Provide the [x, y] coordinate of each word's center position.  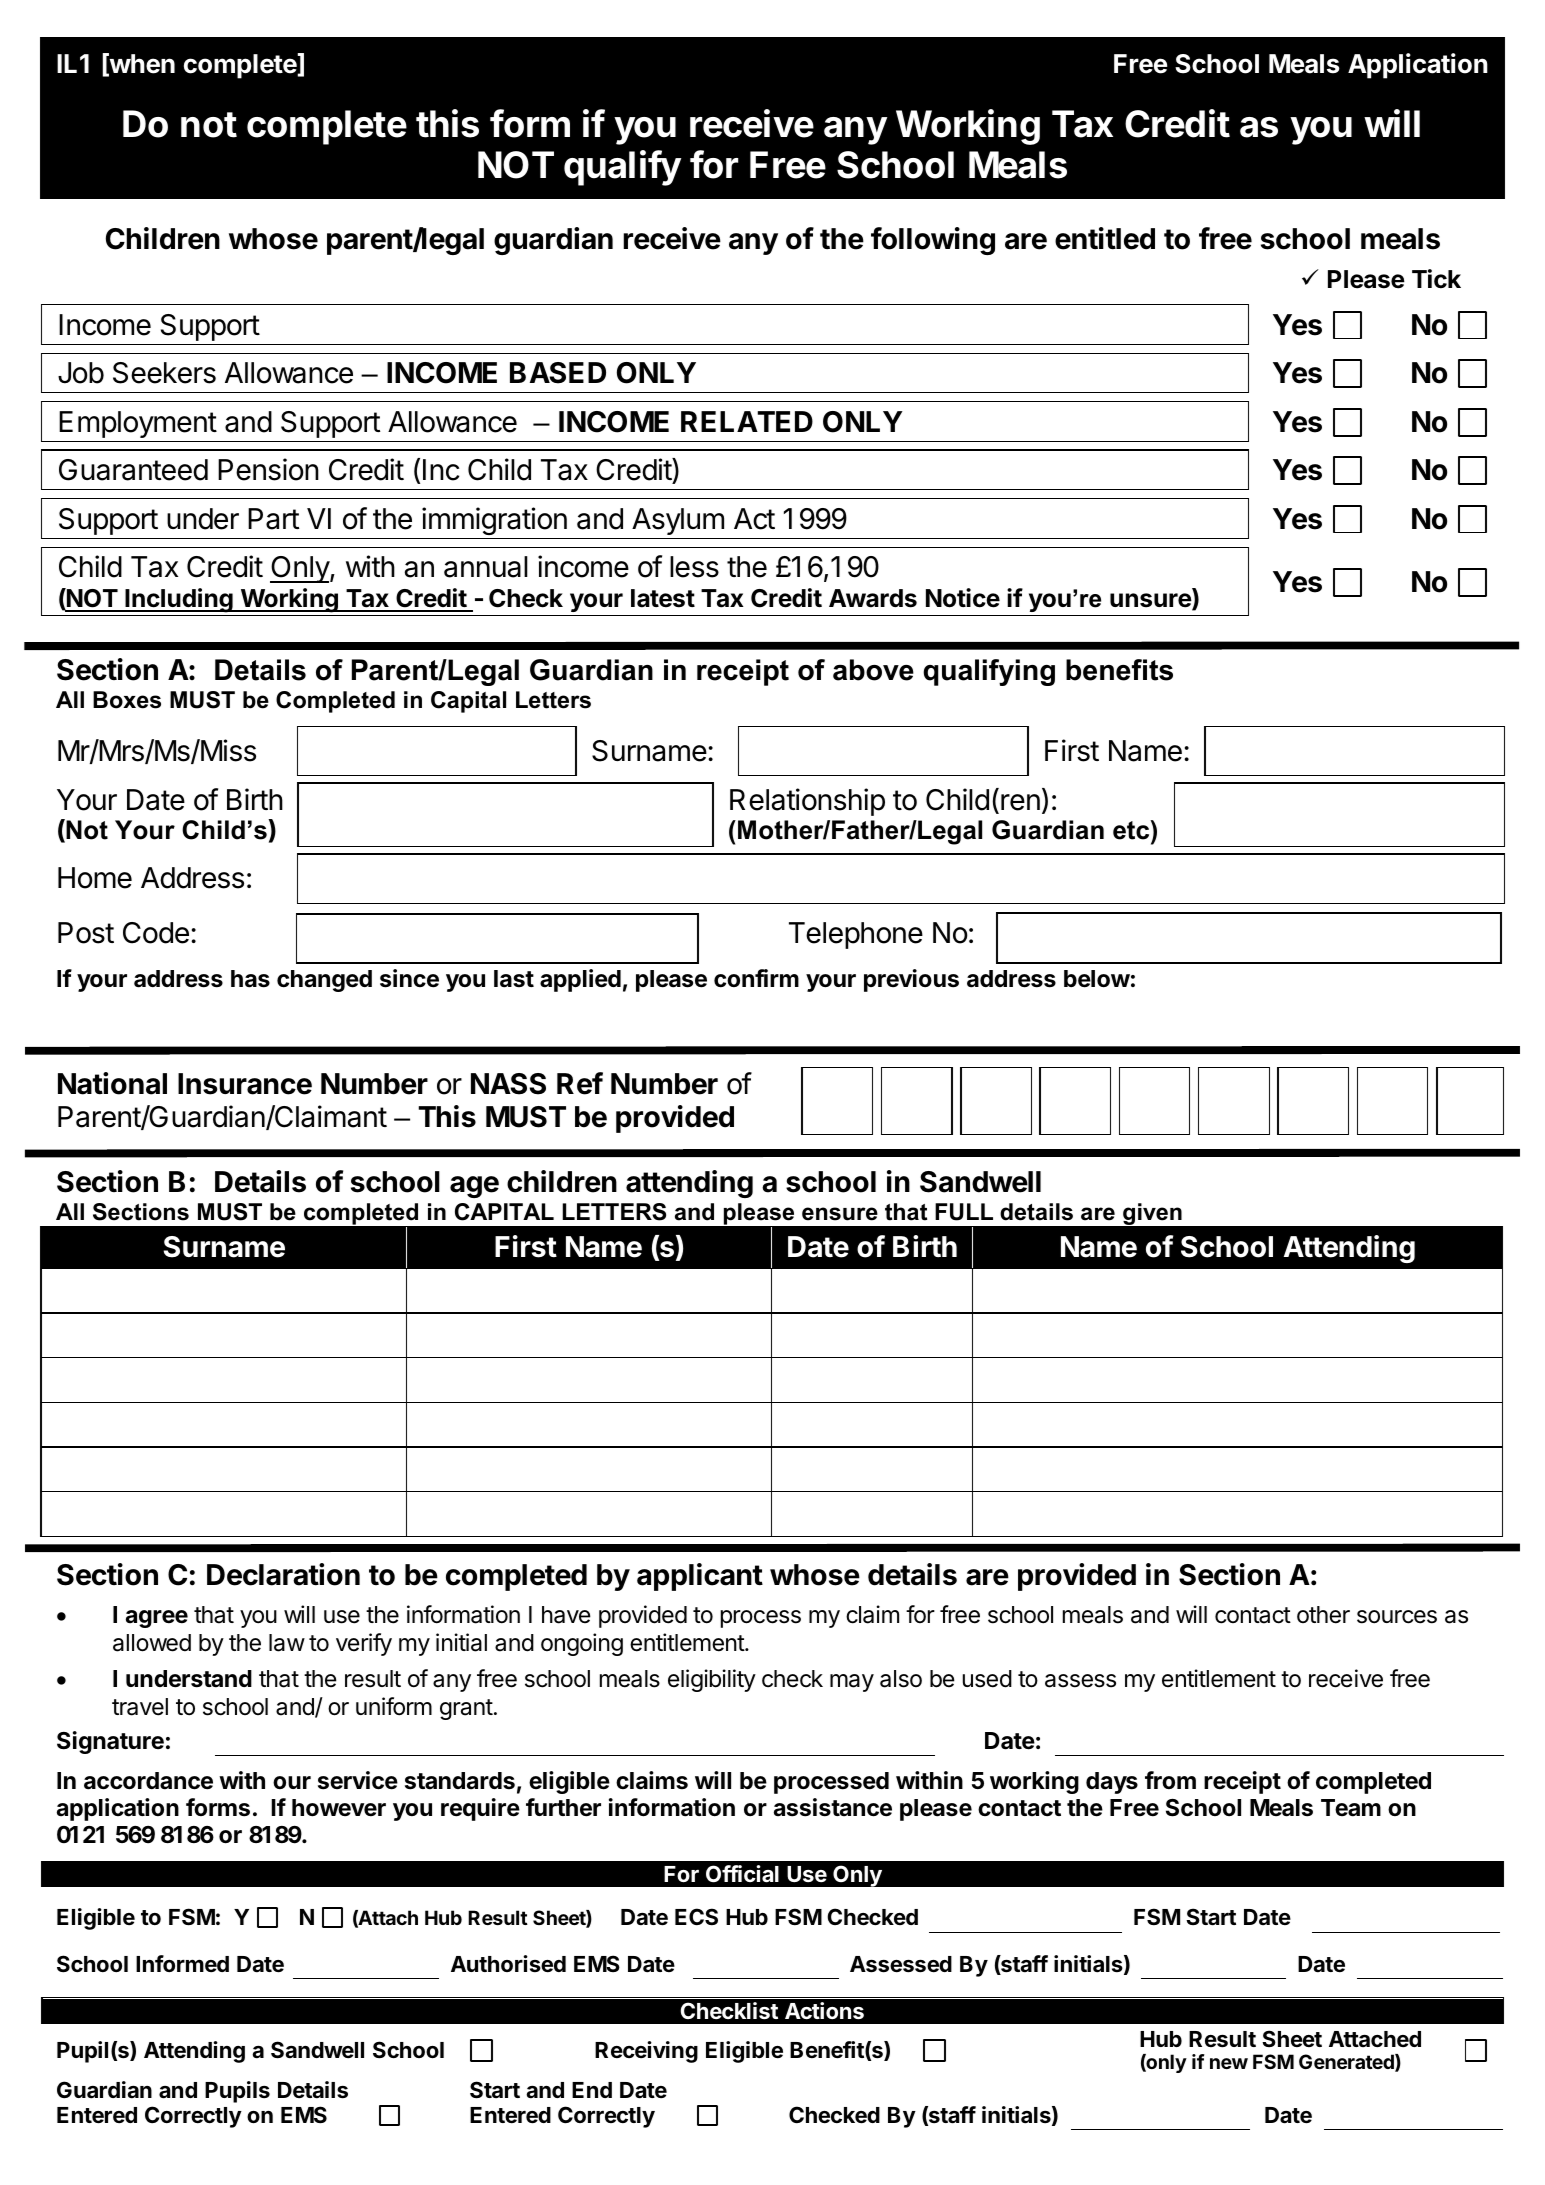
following [933, 241]
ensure [840, 1214]
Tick [1436, 279]
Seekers [164, 373]
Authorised [508, 1964]
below [1097, 979]
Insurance [245, 1084]
